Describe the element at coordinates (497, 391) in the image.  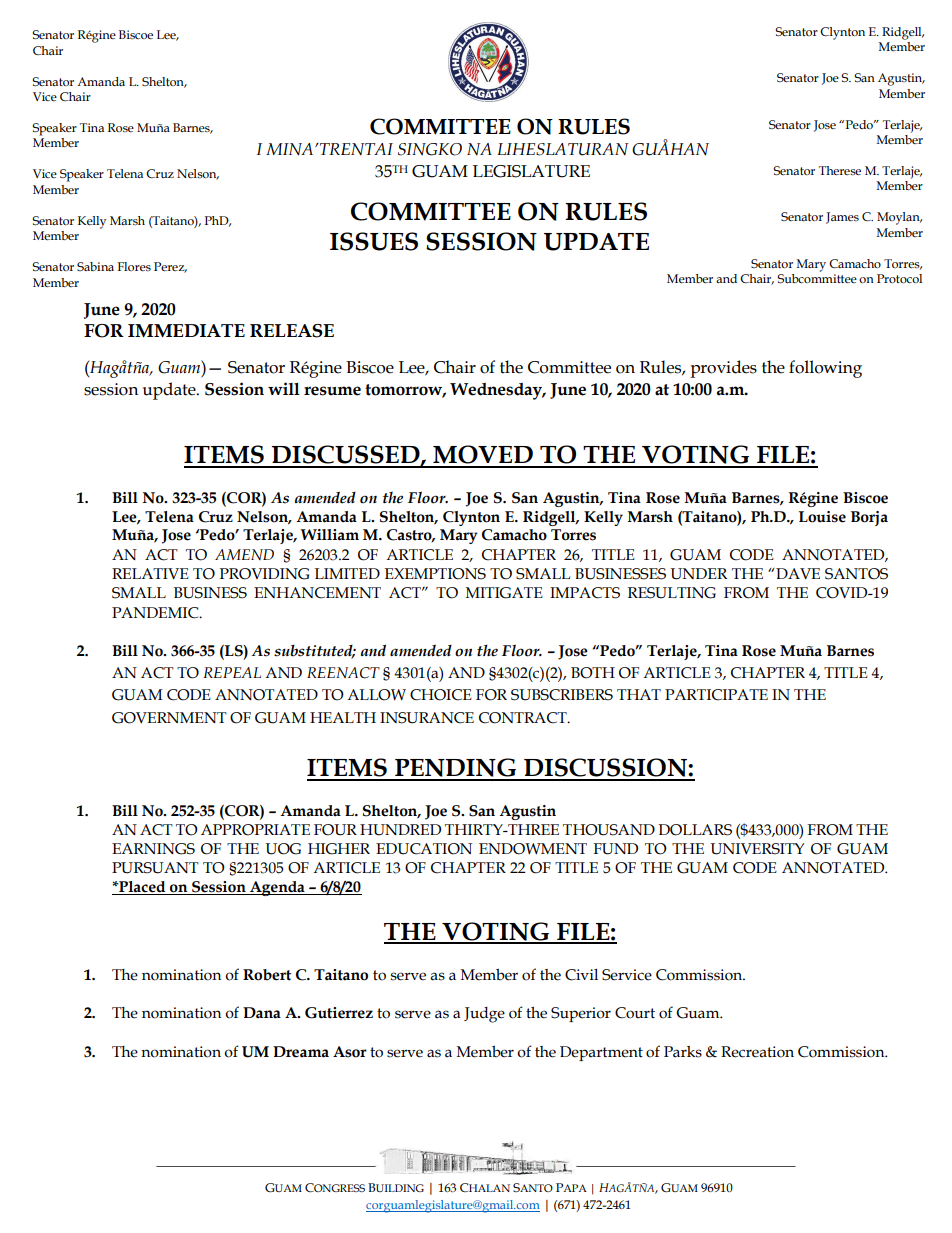
I see `Wednesday` at that location.
